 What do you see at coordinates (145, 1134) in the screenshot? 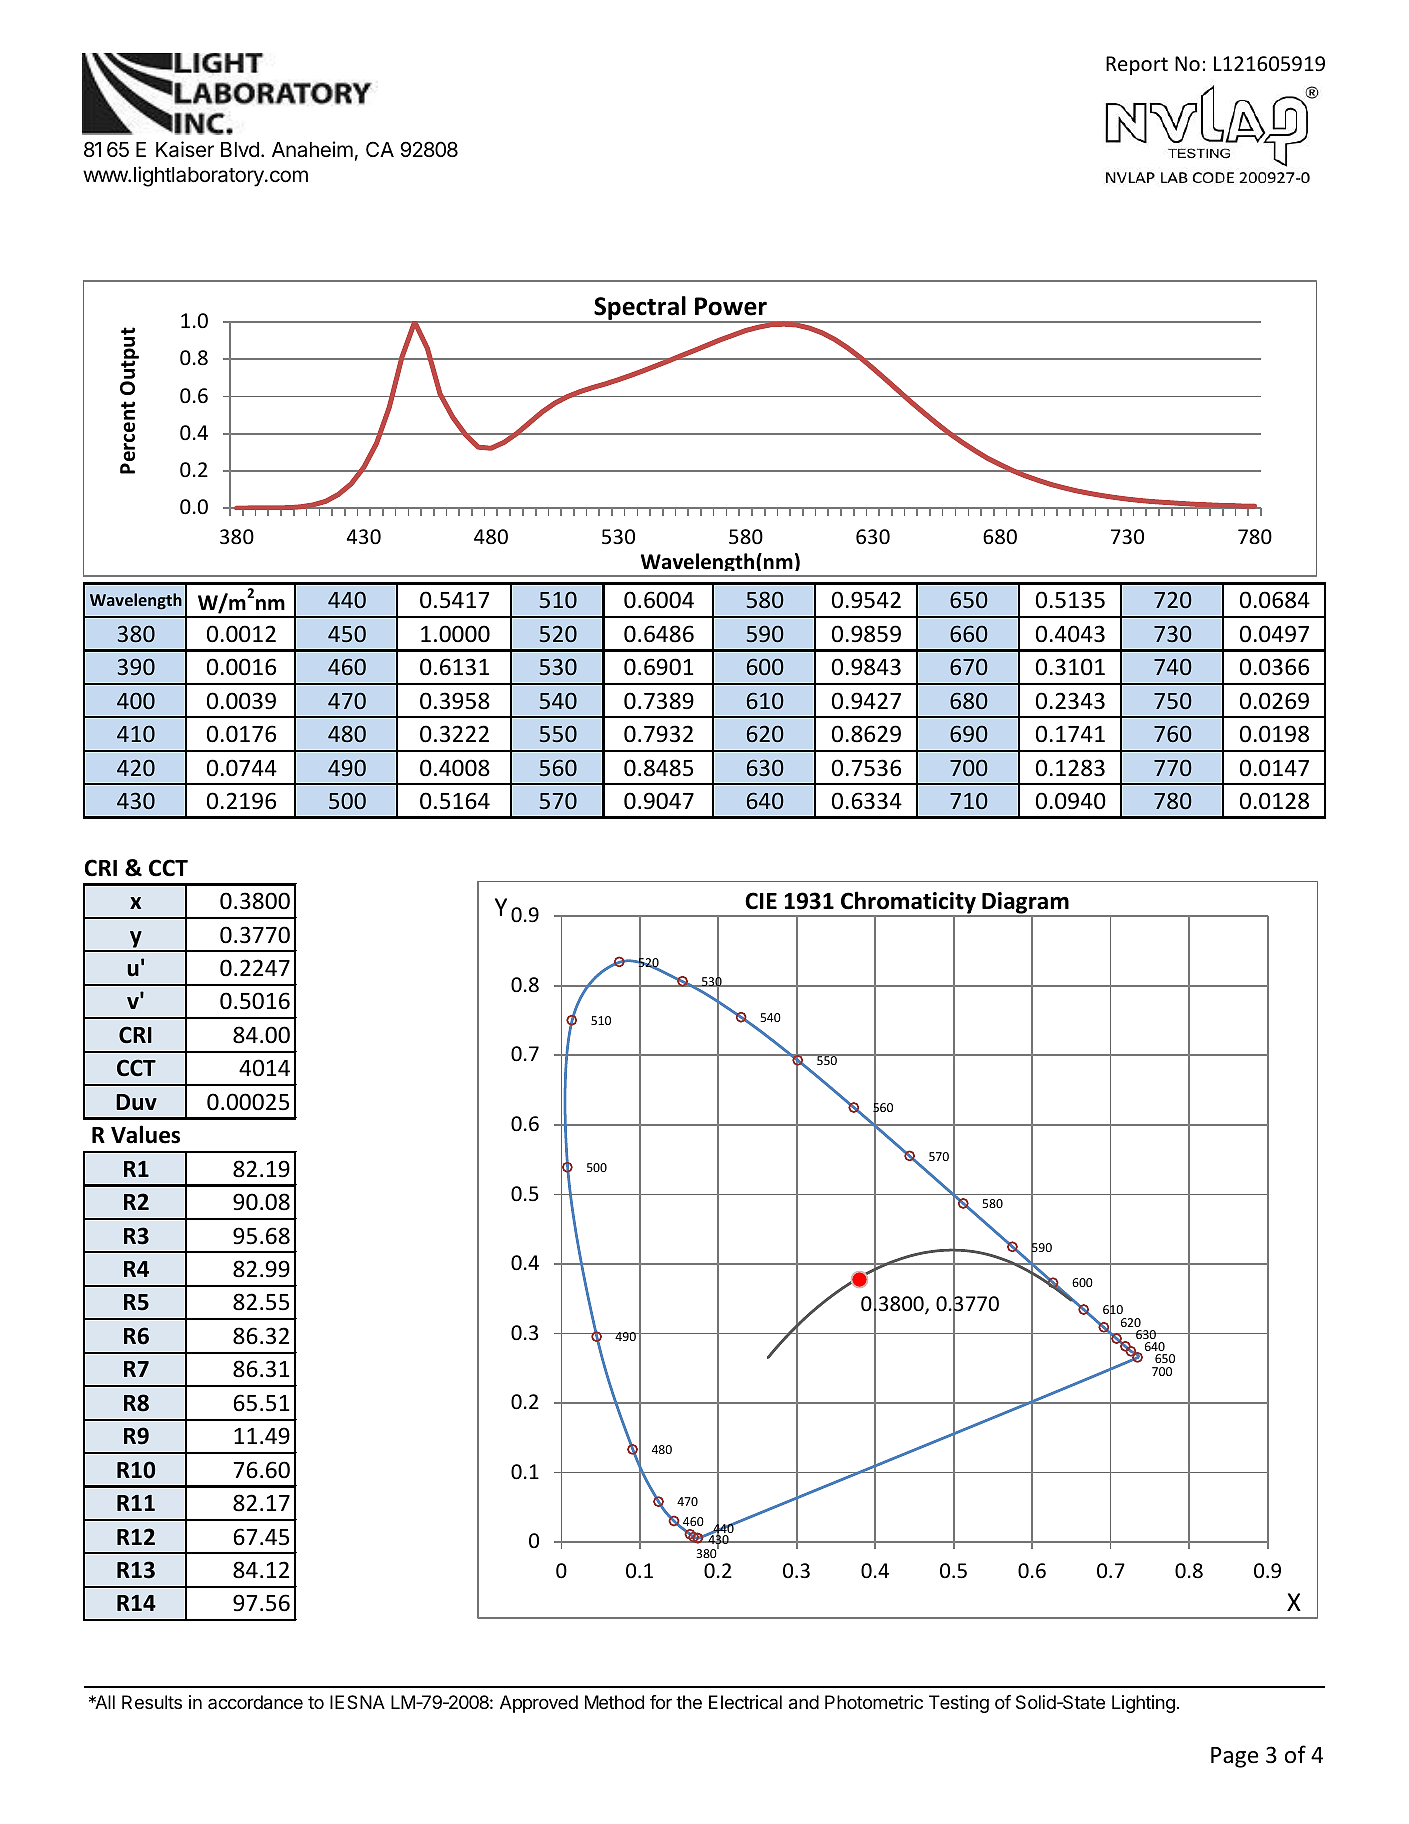
I see `Values` at bounding box center [145, 1134].
